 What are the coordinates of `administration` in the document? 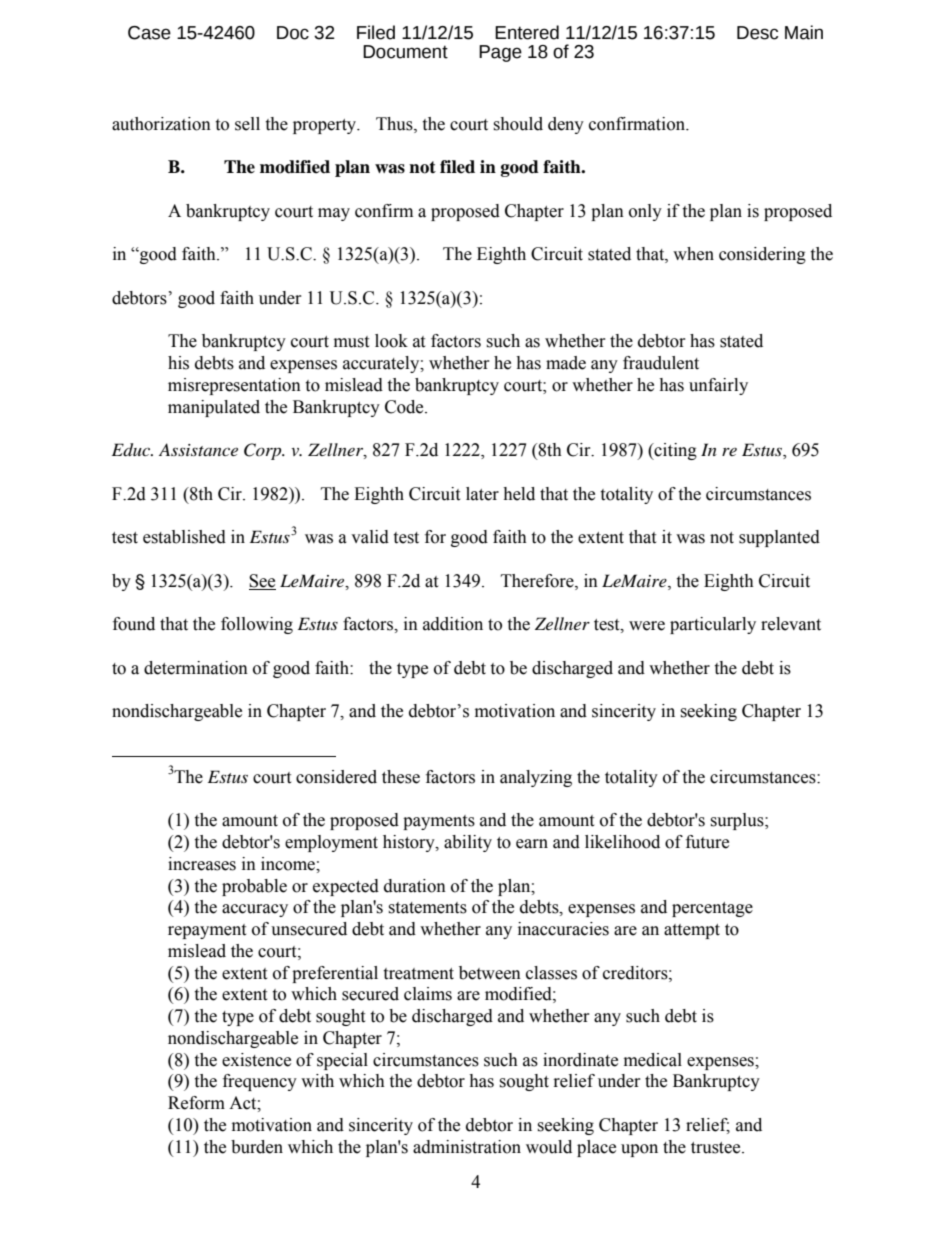 It's located at (467, 1147).
